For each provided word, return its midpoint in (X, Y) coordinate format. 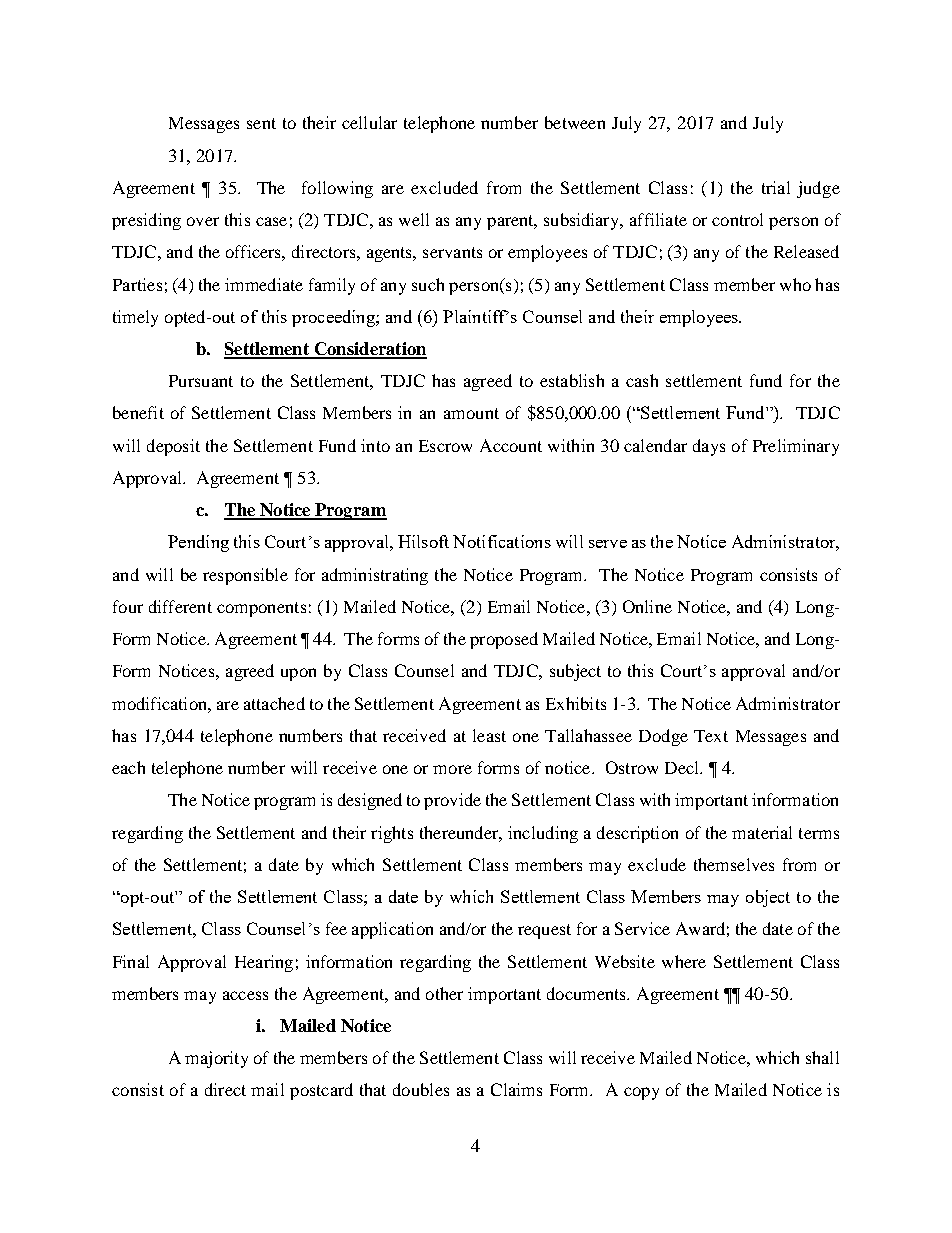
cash (642, 380)
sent (261, 123)
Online (647, 606)
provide (452, 801)
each (128, 767)
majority (216, 1059)
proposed (504, 640)
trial (776, 187)
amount (471, 413)
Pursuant (201, 381)
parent (511, 222)
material (762, 832)
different (180, 606)
